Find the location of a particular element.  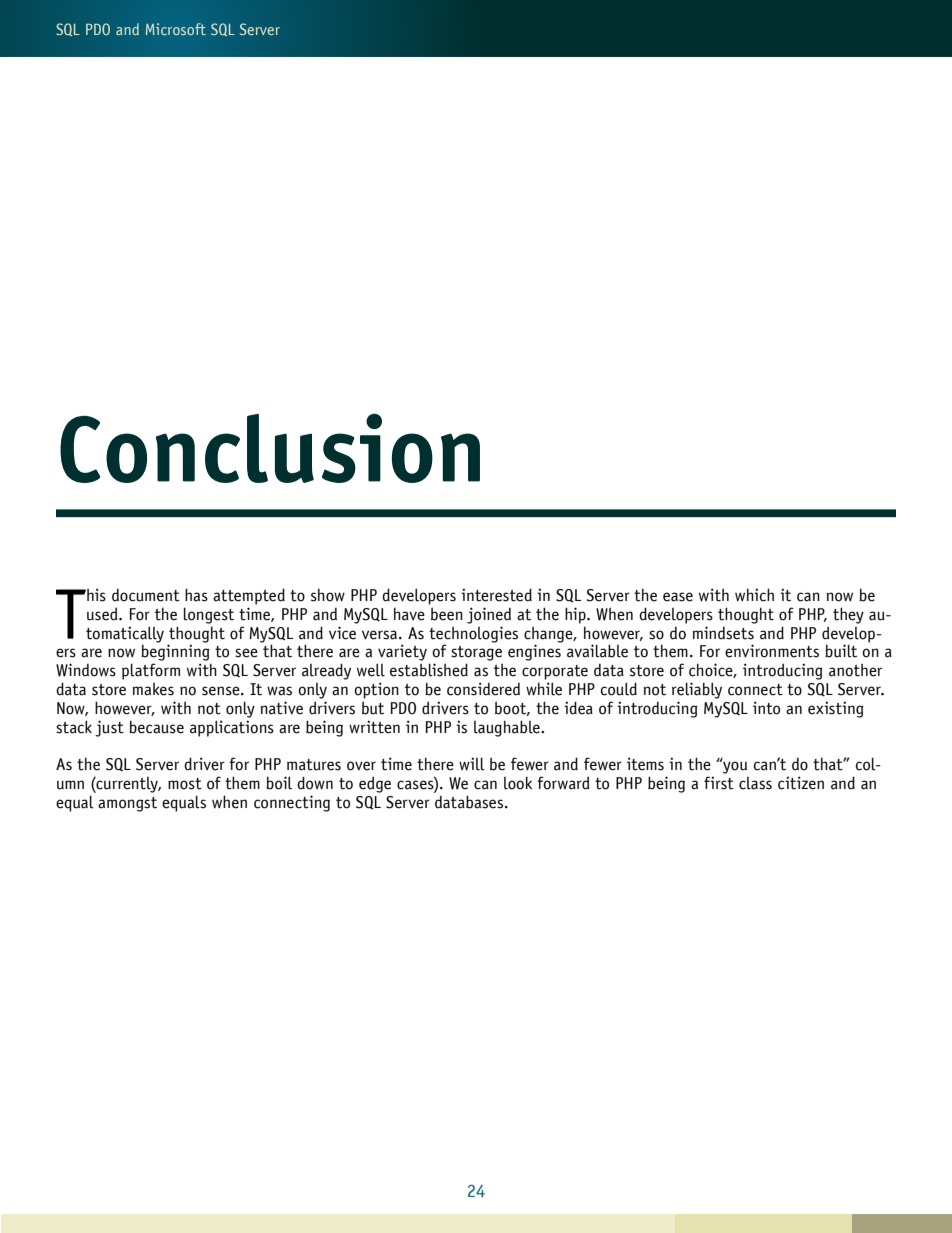

Microsoft is located at coordinates (176, 29).
